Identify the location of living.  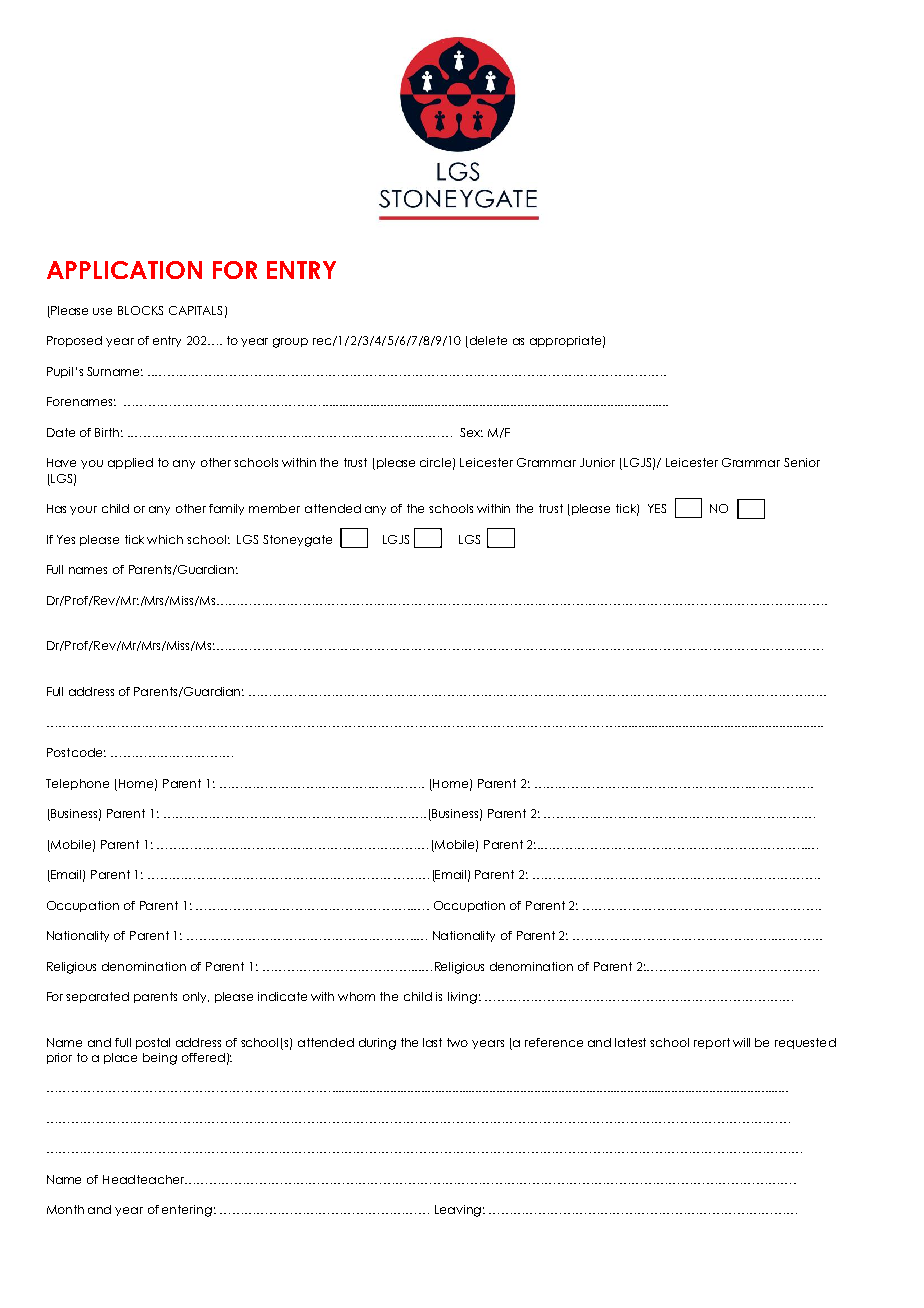
(462, 998).
